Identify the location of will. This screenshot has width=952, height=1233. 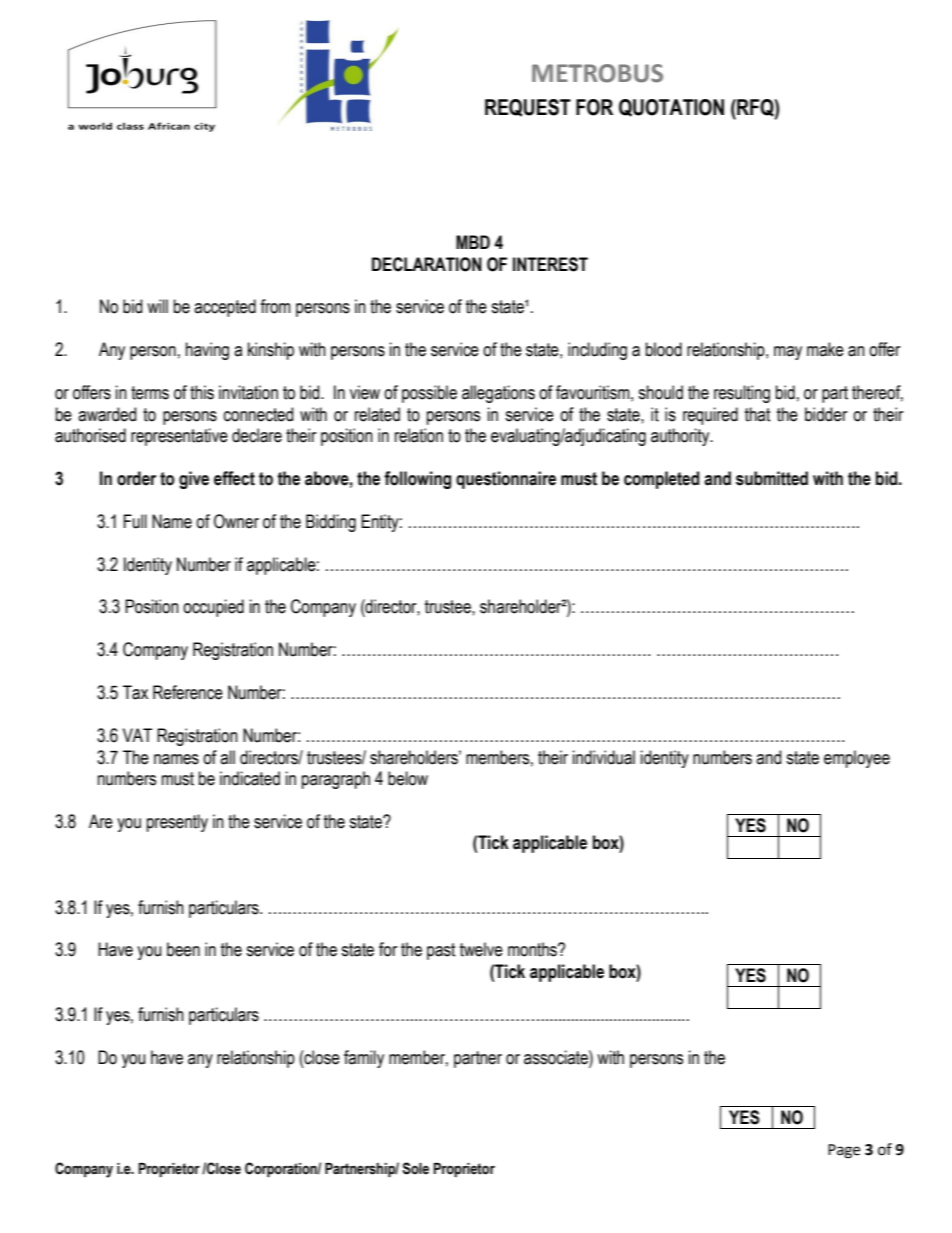
(157, 306).
